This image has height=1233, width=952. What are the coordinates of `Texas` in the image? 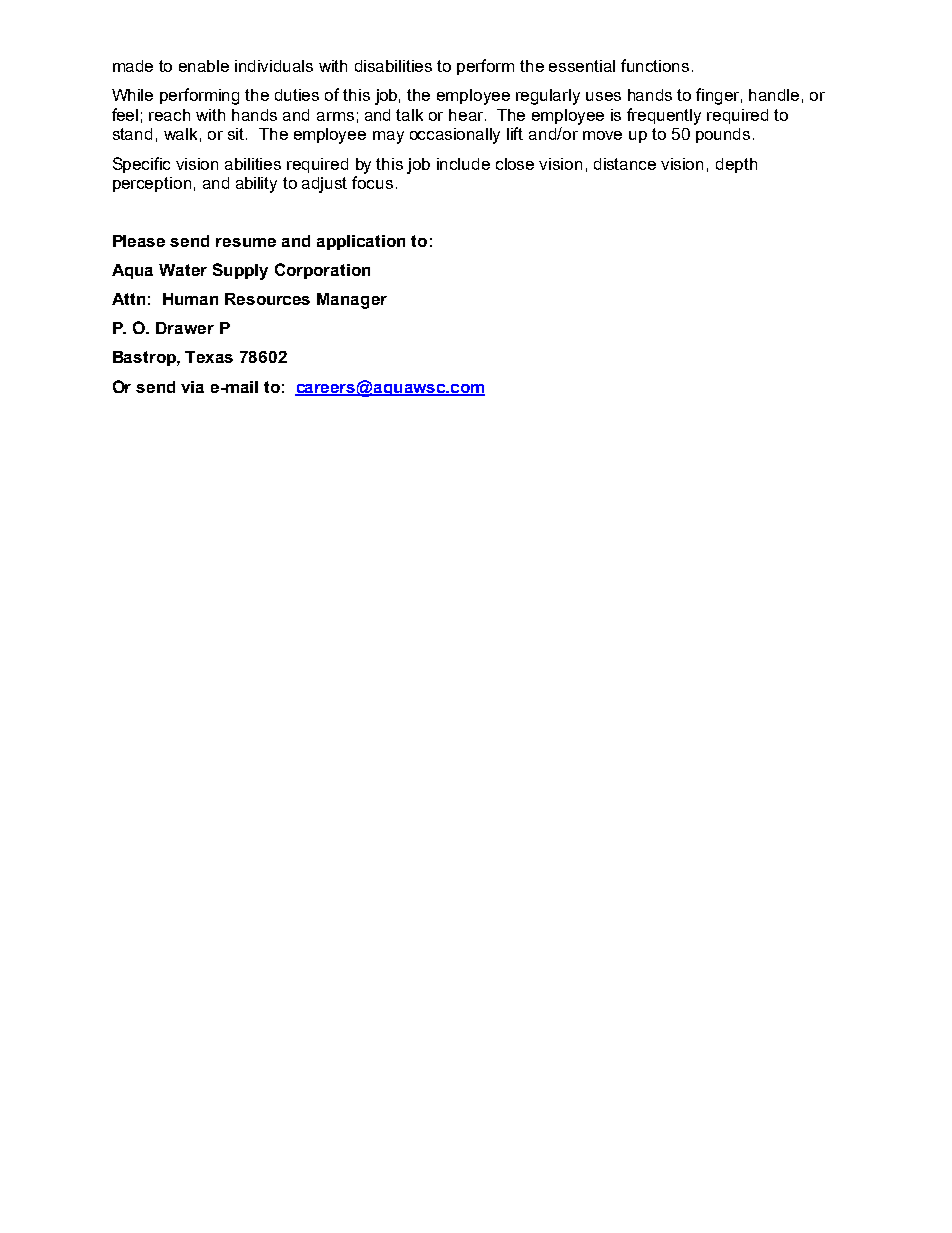 It's located at (209, 357).
